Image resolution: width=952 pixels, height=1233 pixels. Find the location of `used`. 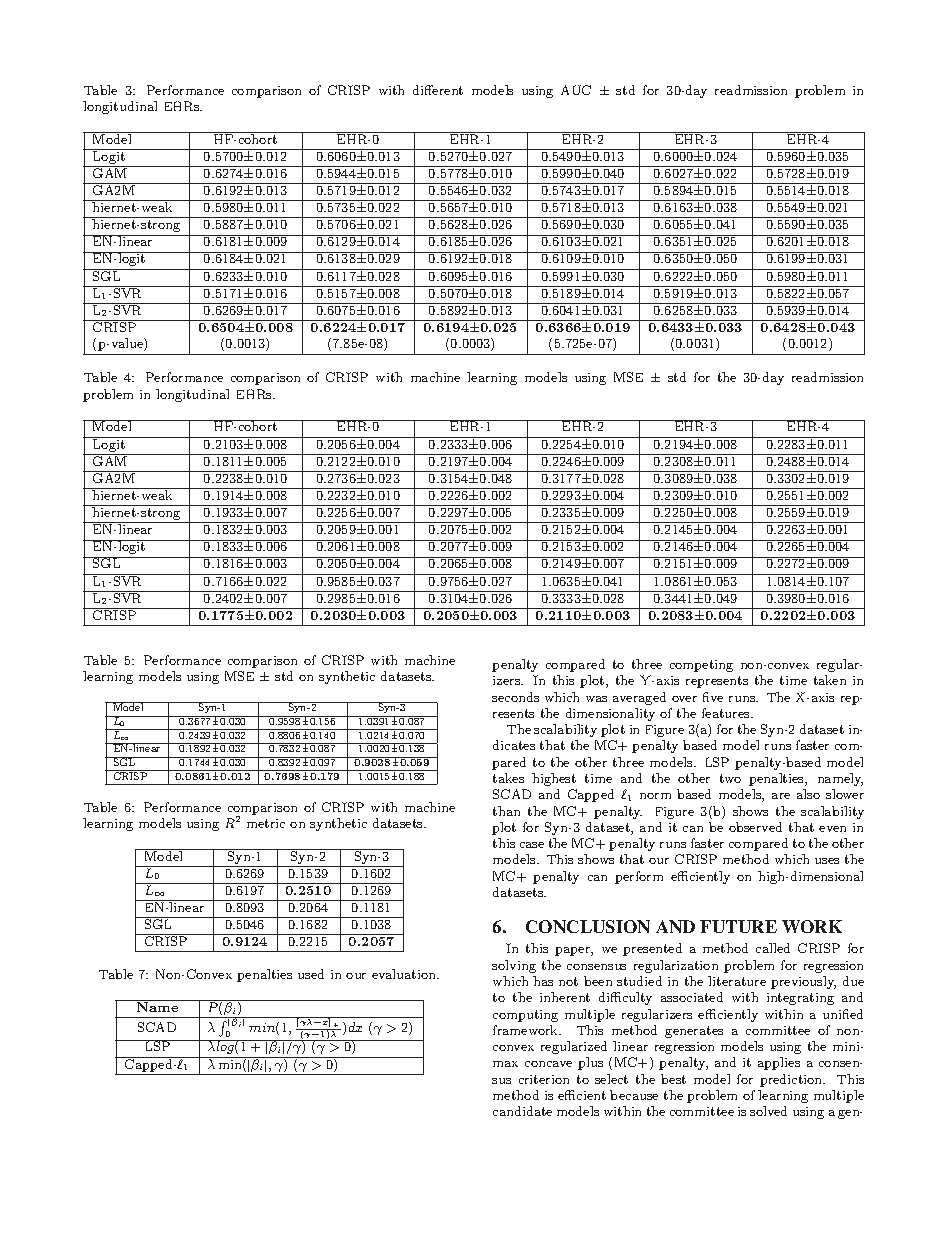

used is located at coordinates (311, 974).
